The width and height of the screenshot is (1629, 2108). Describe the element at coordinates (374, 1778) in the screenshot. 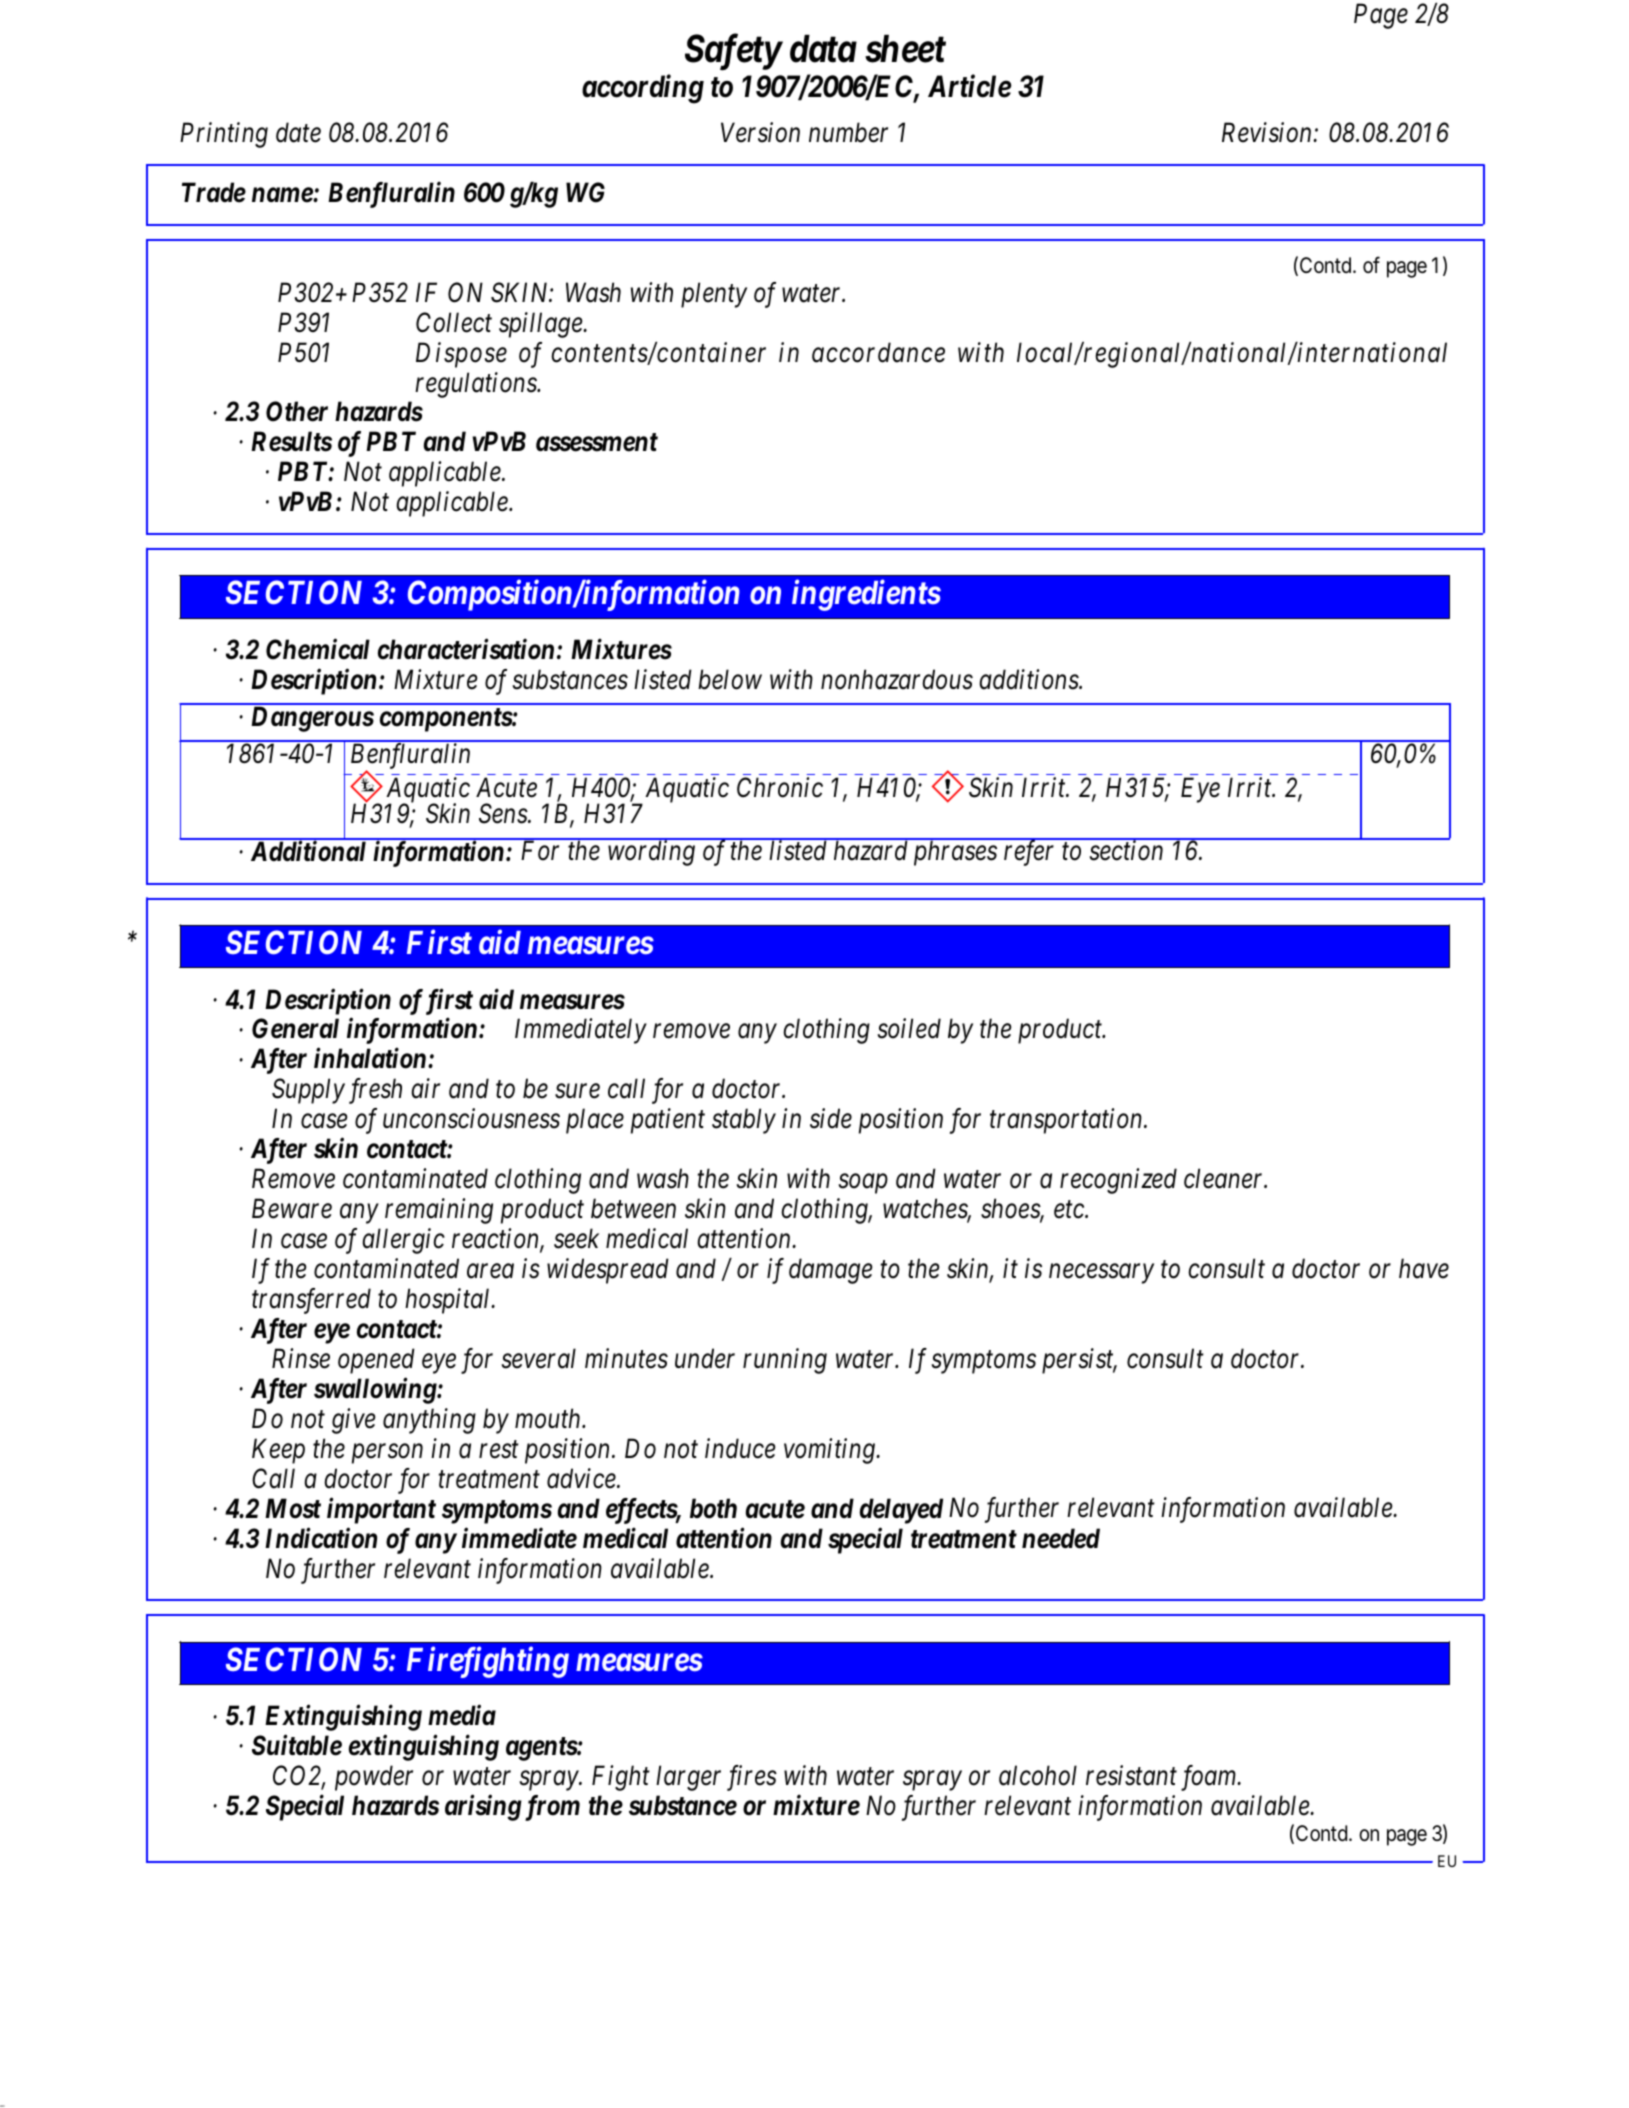

I see `powder` at that location.
